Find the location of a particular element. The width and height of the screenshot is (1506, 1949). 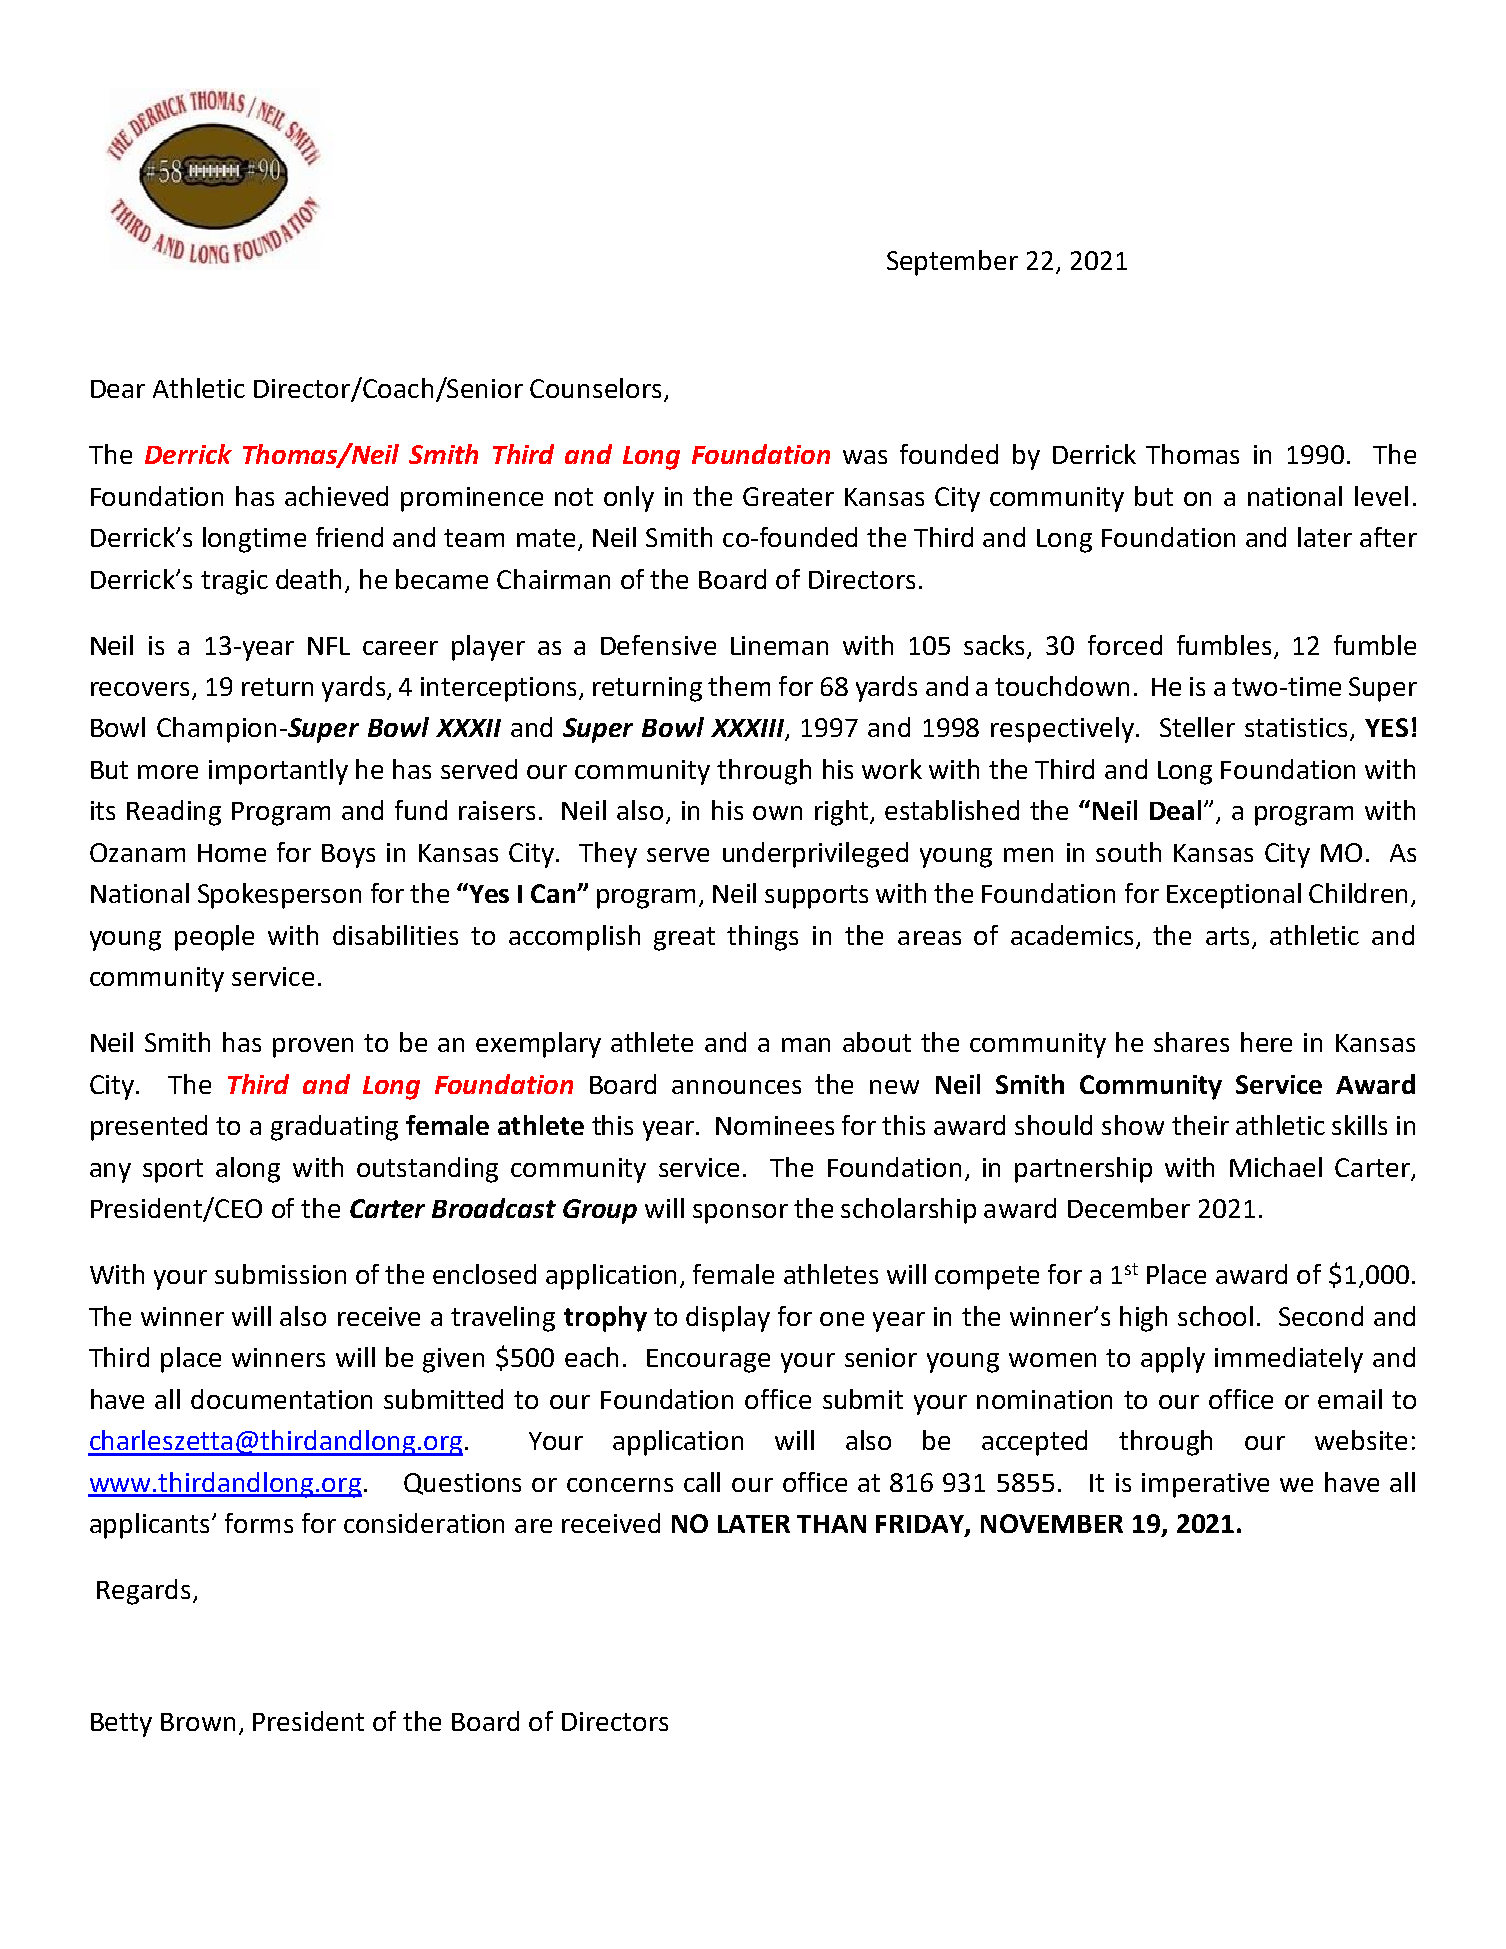

people is located at coordinates (214, 938).
